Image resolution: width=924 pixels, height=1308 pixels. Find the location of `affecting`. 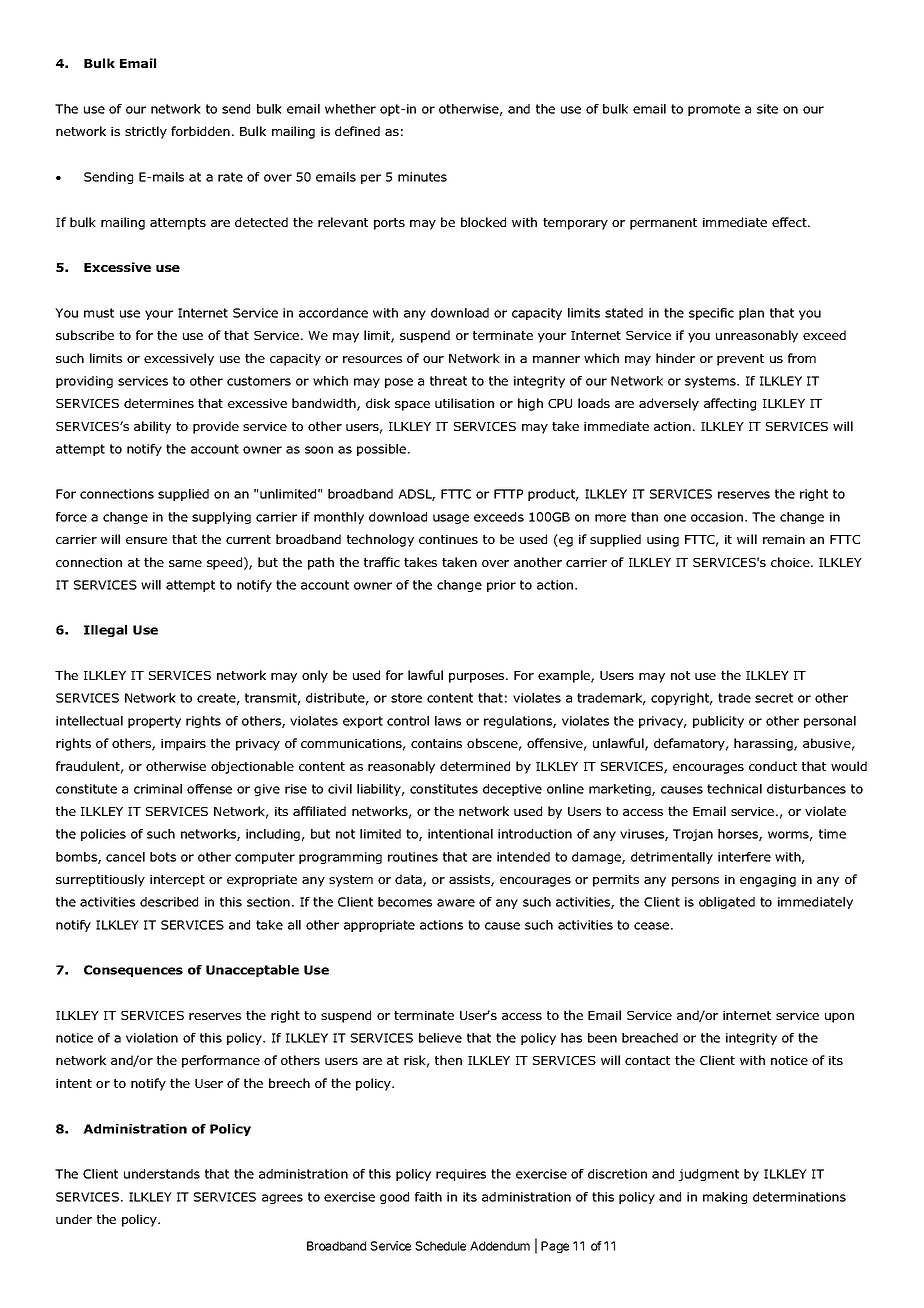

affecting is located at coordinates (730, 404).
